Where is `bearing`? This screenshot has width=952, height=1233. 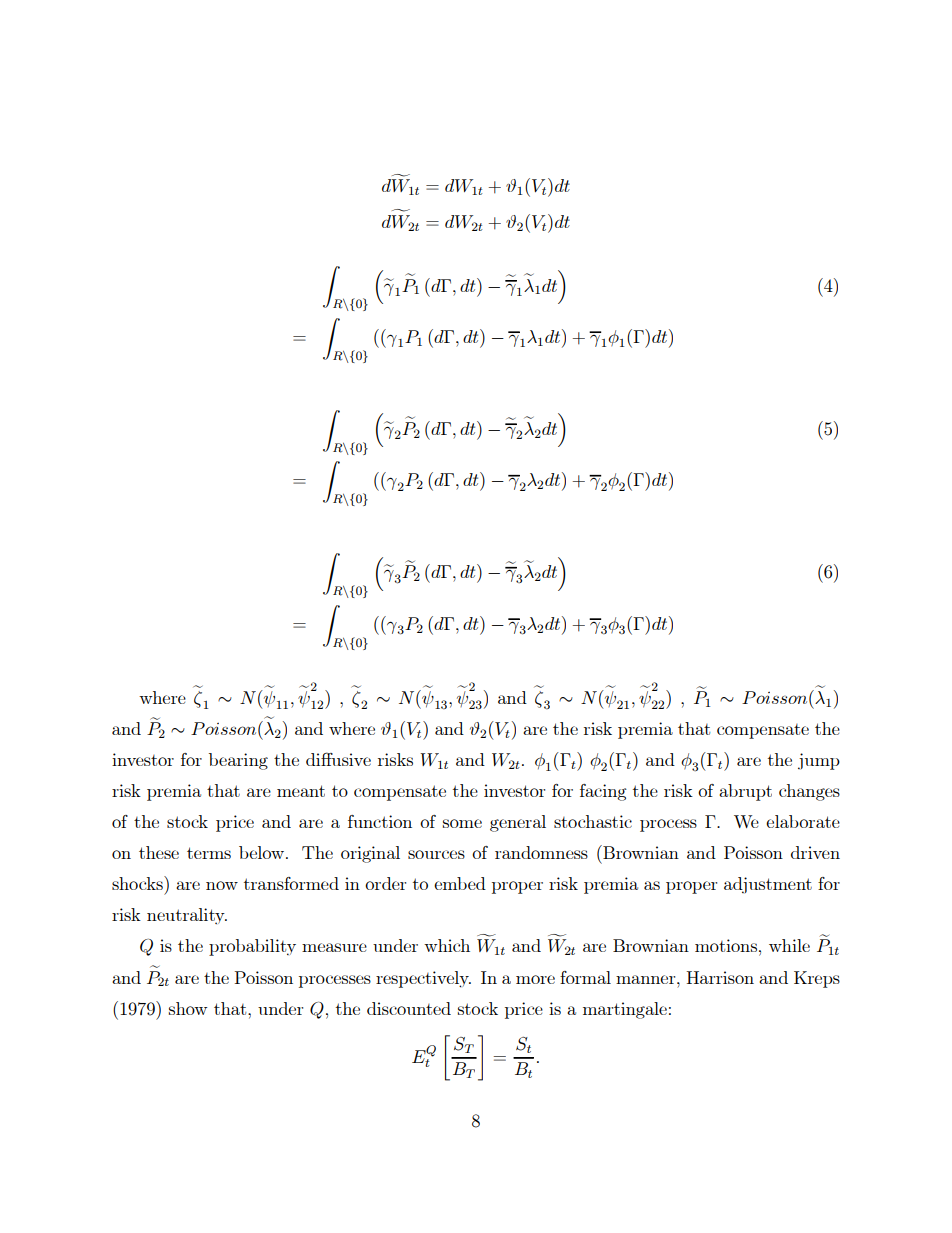
bearing is located at coordinates (238, 761).
